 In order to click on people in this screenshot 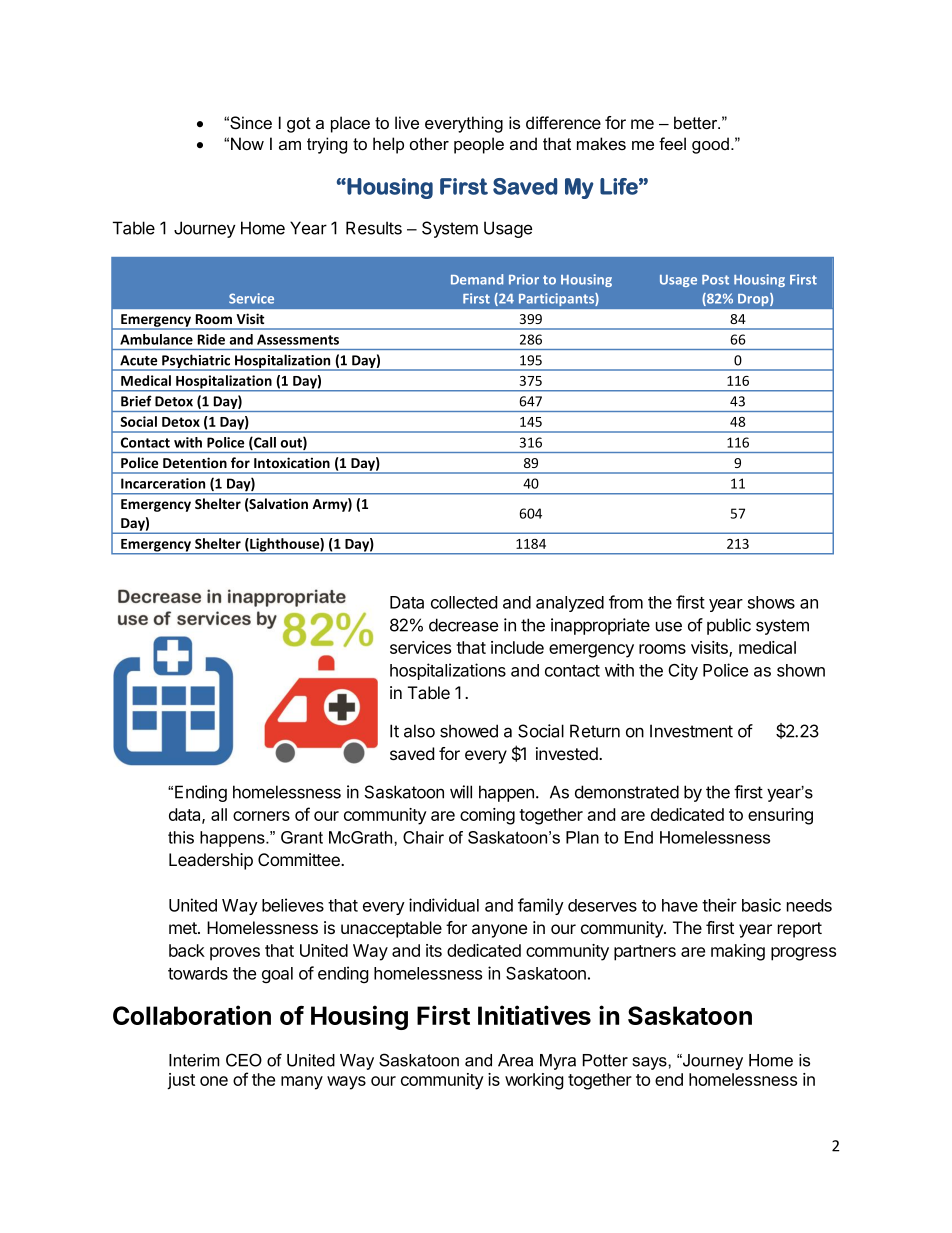, I will do `click(479, 145)`.
